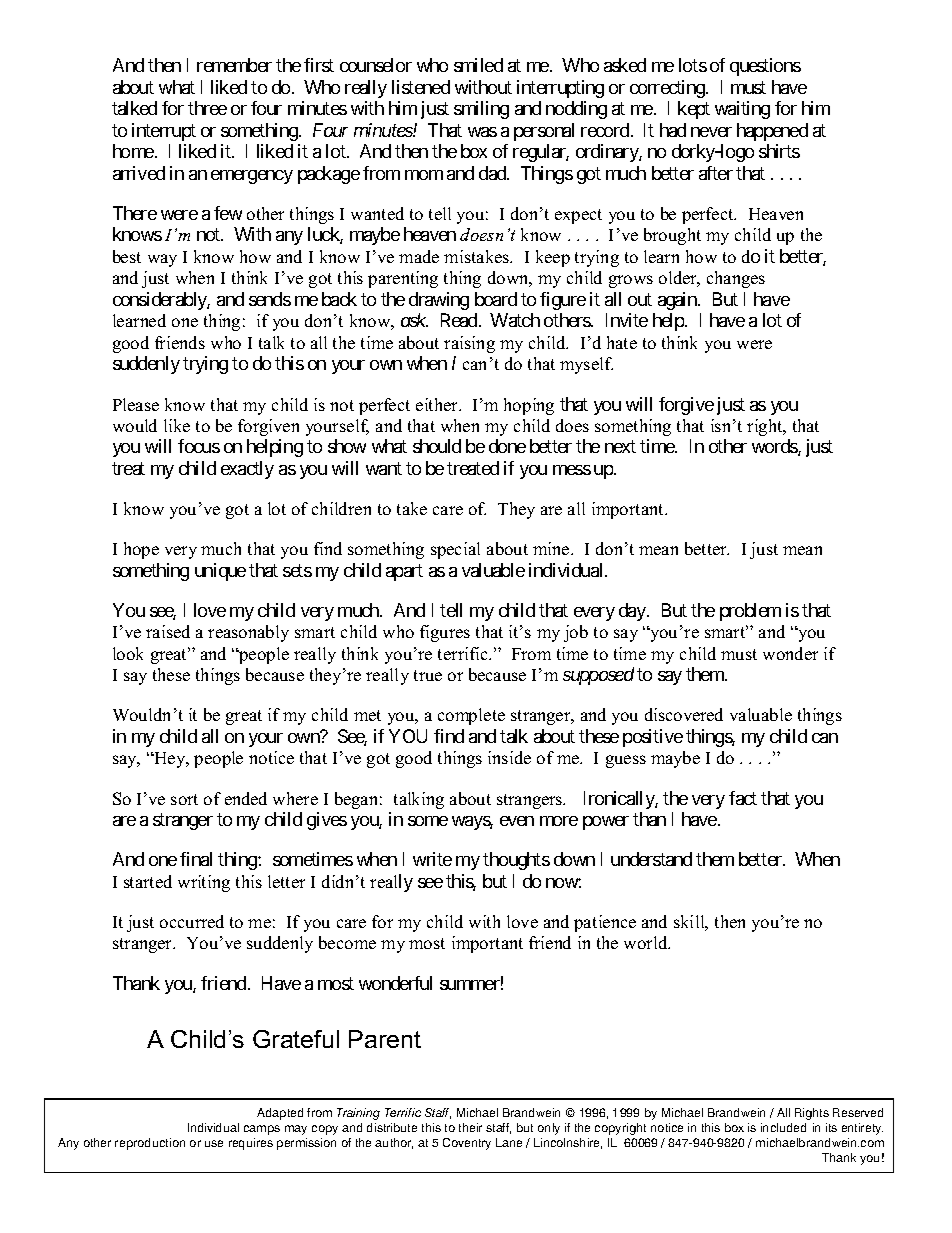 The image size is (952, 1233). What do you see at coordinates (207, 108) in the screenshot?
I see `three` at bounding box center [207, 108].
